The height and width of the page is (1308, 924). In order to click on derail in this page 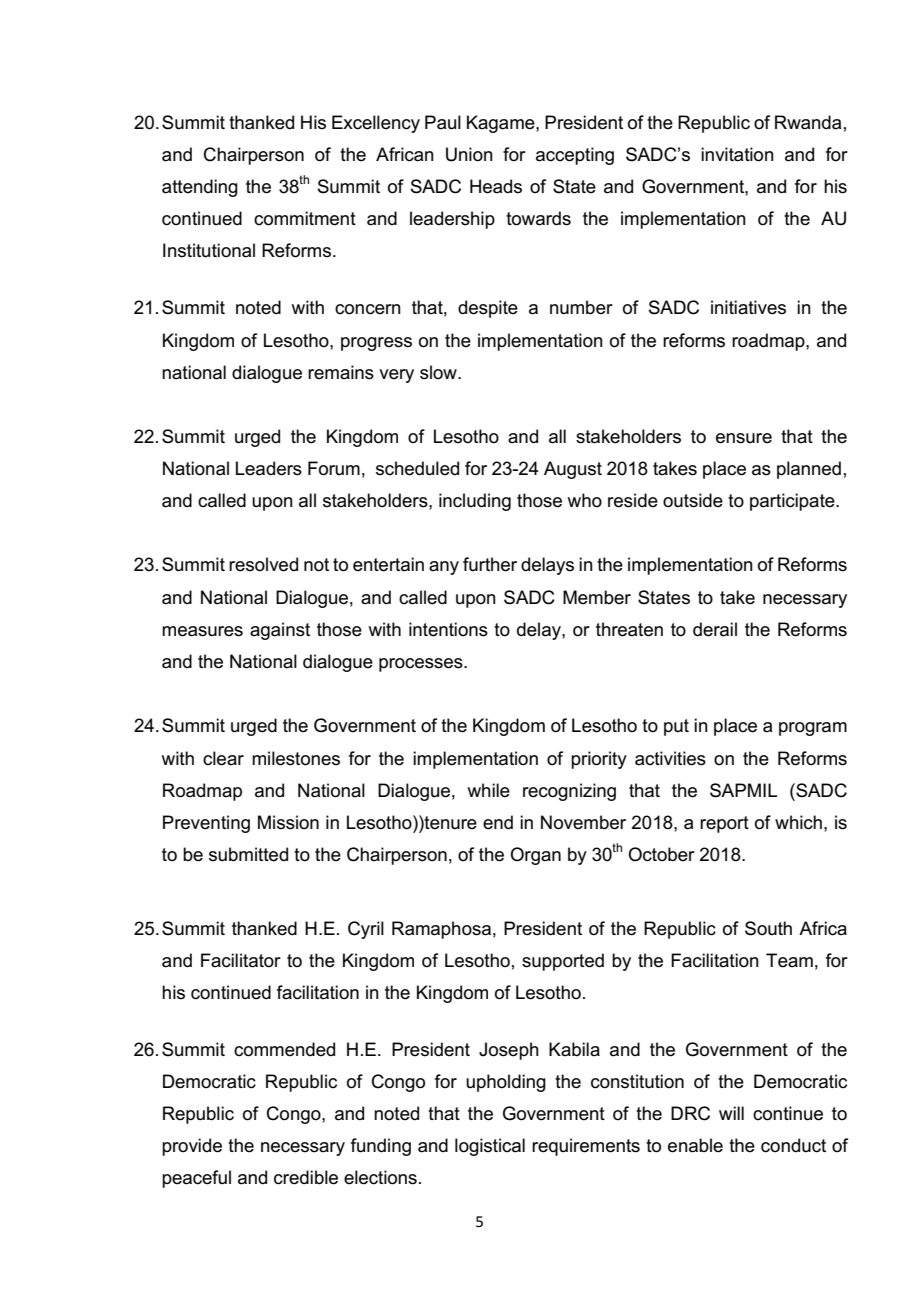, I will do `click(715, 629)`.
